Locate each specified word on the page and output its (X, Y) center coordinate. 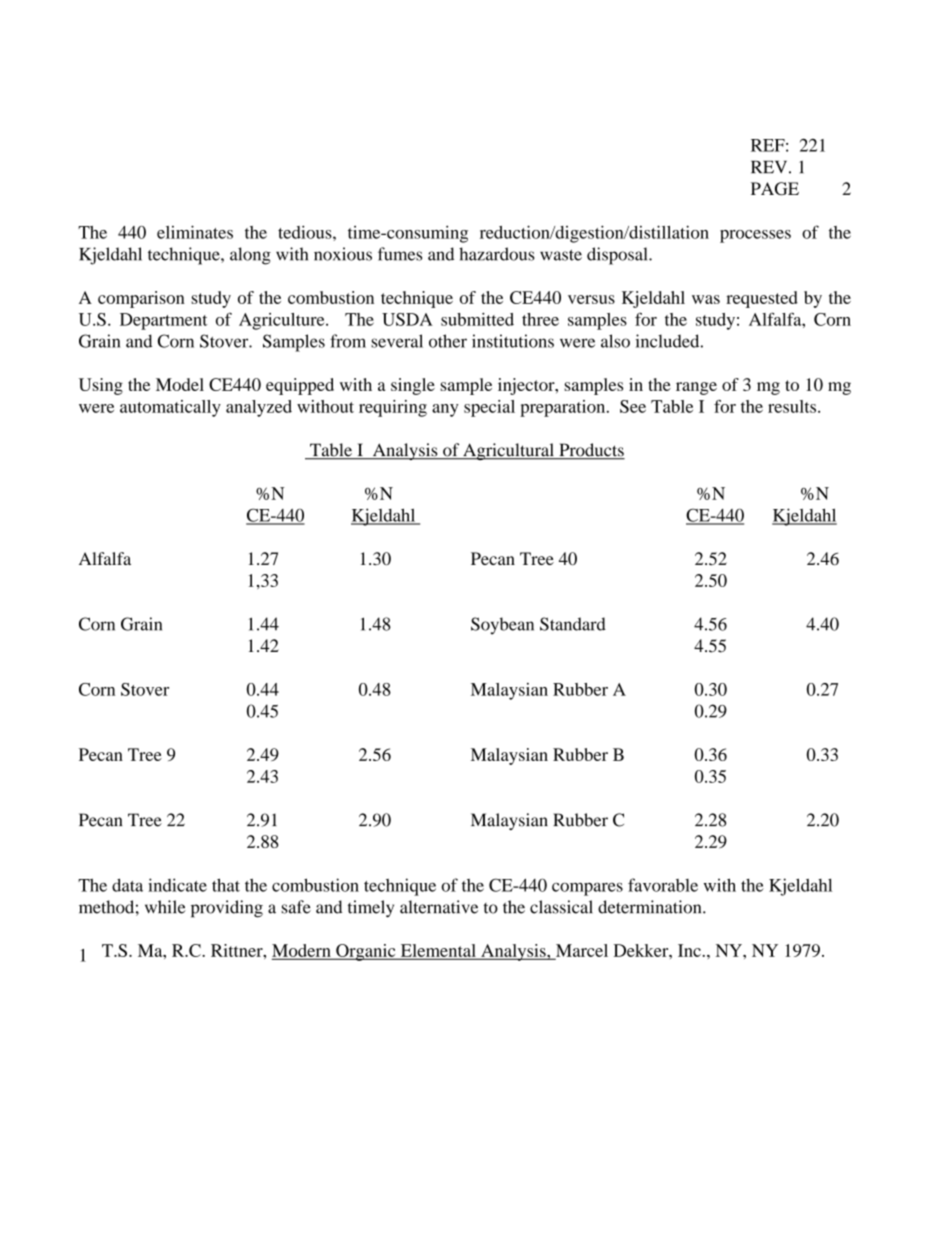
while (165, 907)
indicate (177, 885)
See (633, 406)
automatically (170, 408)
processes (755, 236)
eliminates (195, 232)
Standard (573, 624)
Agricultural (508, 451)
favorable (663, 885)
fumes (400, 254)
